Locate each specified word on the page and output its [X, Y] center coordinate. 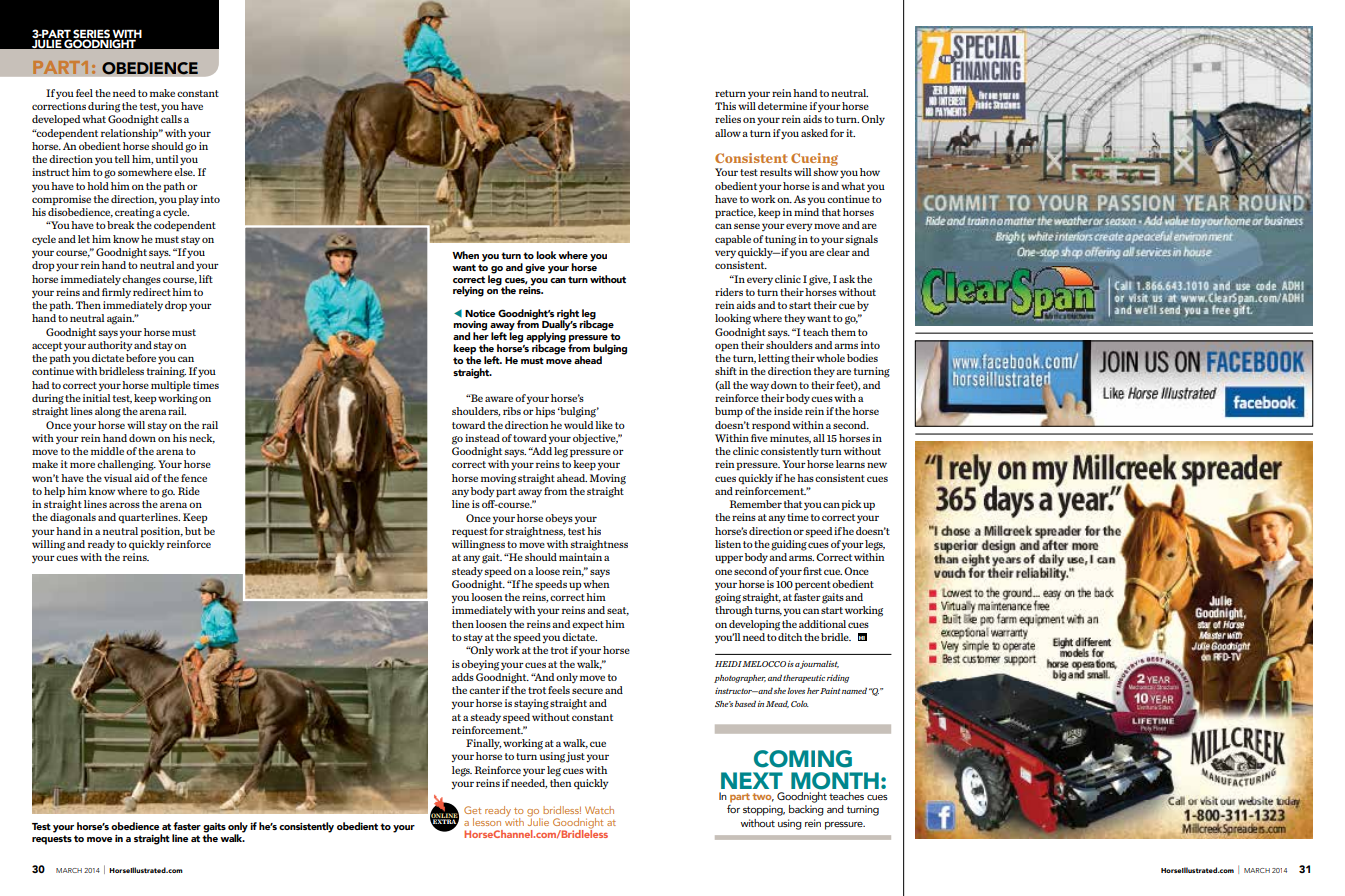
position [161, 532]
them [843, 332]
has [805, 478]
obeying [480, 665]
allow [728, 133]
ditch [790, 637]
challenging [126, 465]
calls [171, 119]
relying [468, 291]
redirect [152, 292]
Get [472, 810]
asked [814, 133]
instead [482, 438]
